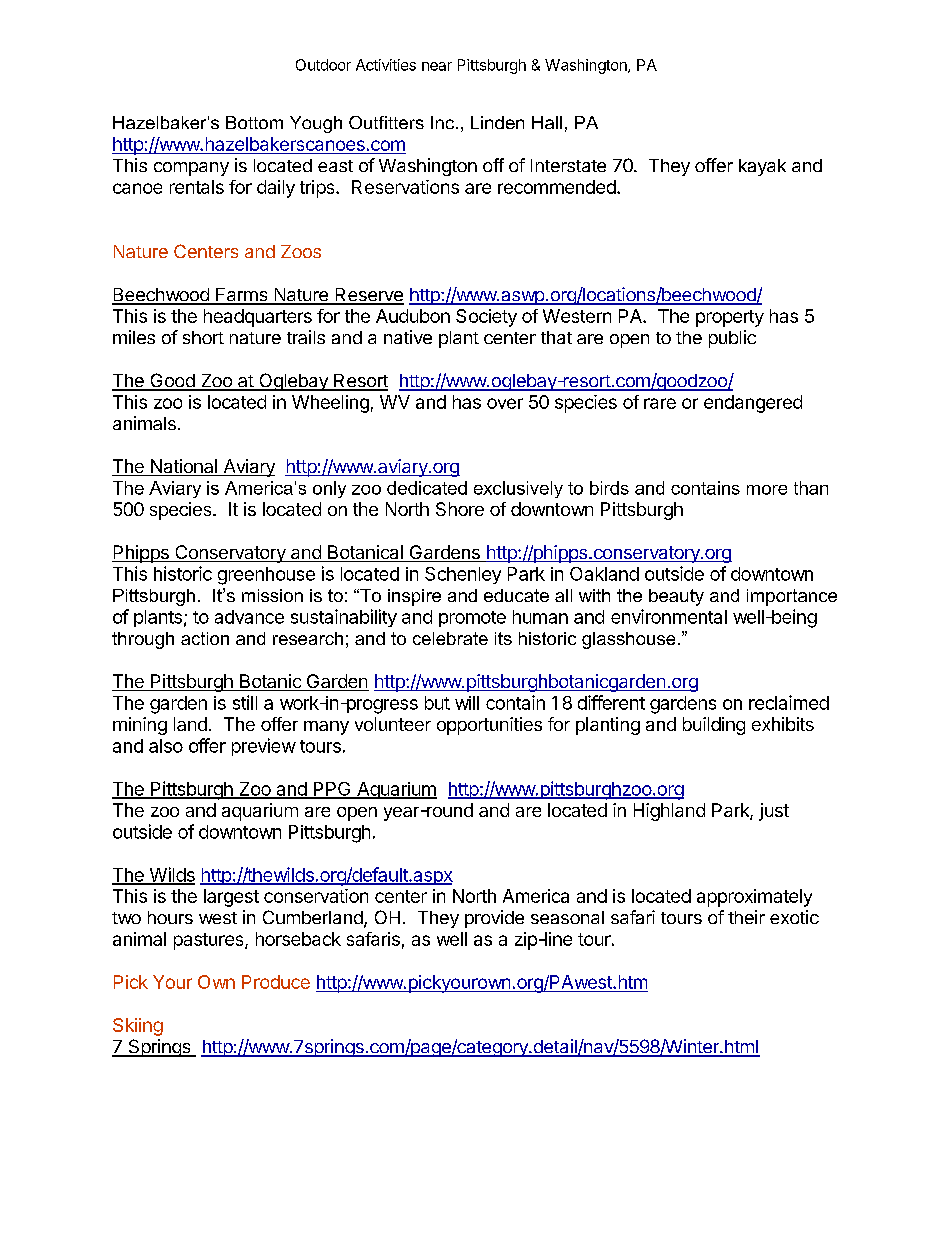 The width and height of the image is (952, 1233). What do you see at coordinates (547, 122) in the image?
I see `Hall` at bounding box center [547, 122].
